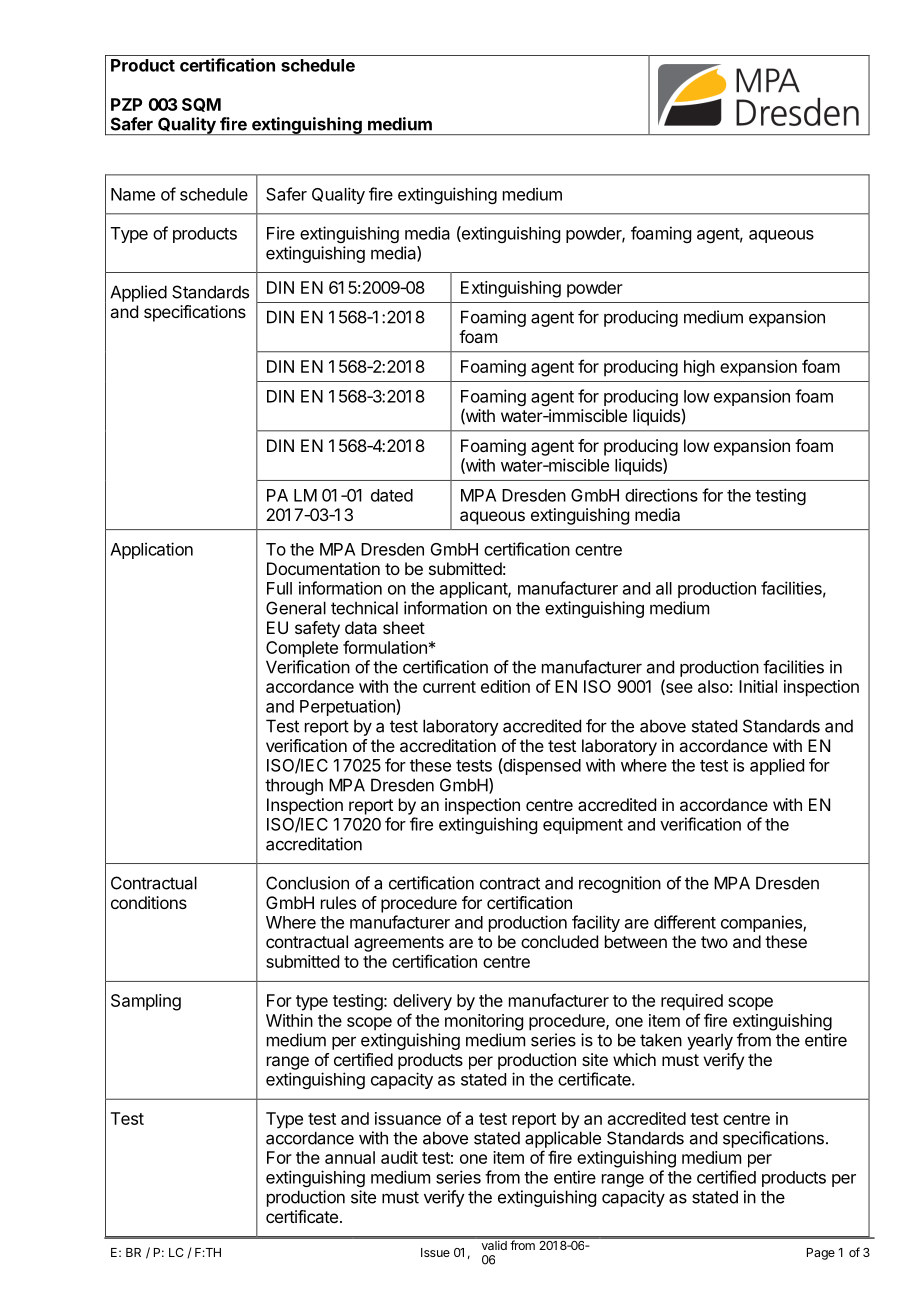  What do you see at coordinates (294, 786) in the screenshot?
I see `through` at bounding box center [294, 786].
